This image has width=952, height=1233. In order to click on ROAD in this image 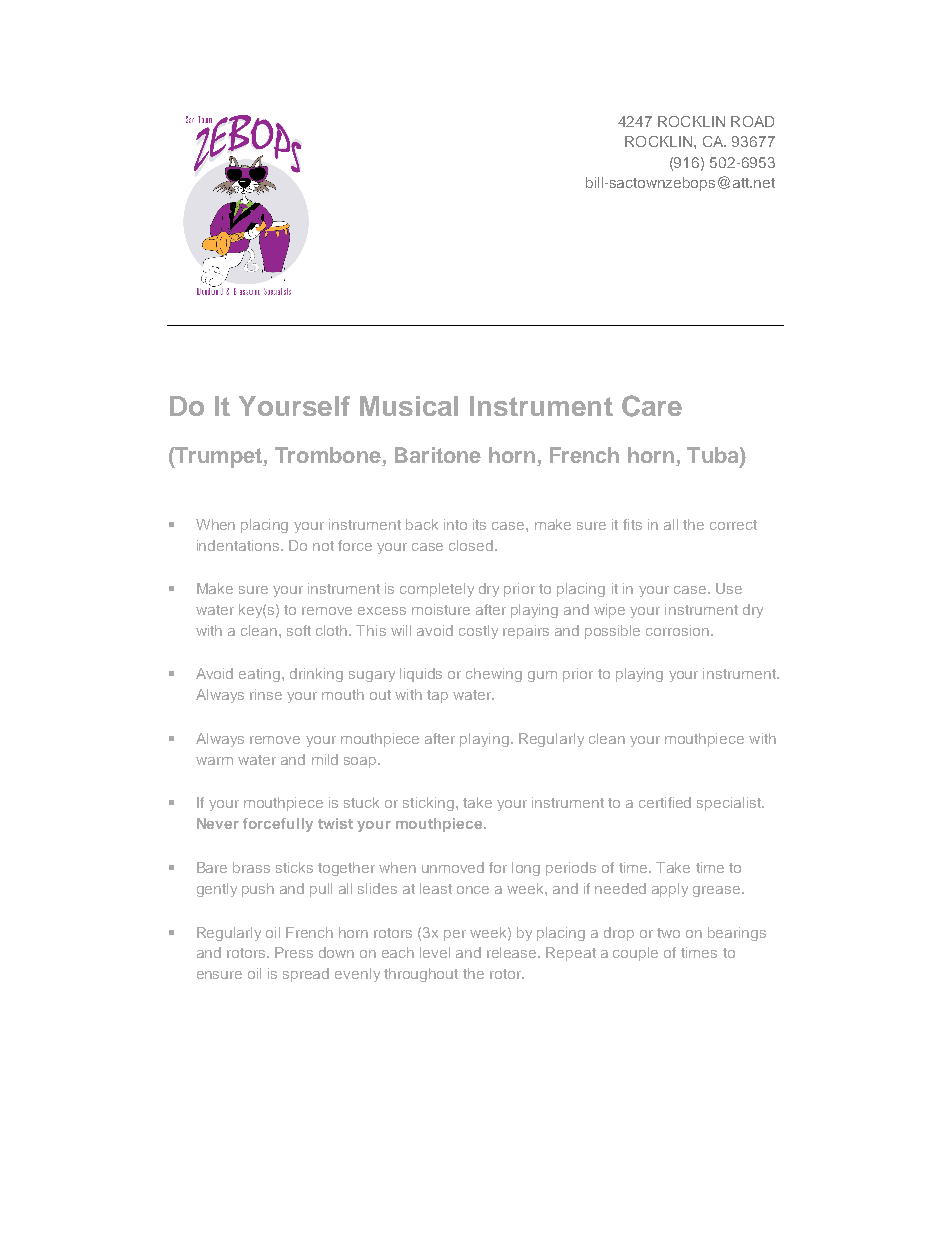, I will do `click(752, 121)`.
